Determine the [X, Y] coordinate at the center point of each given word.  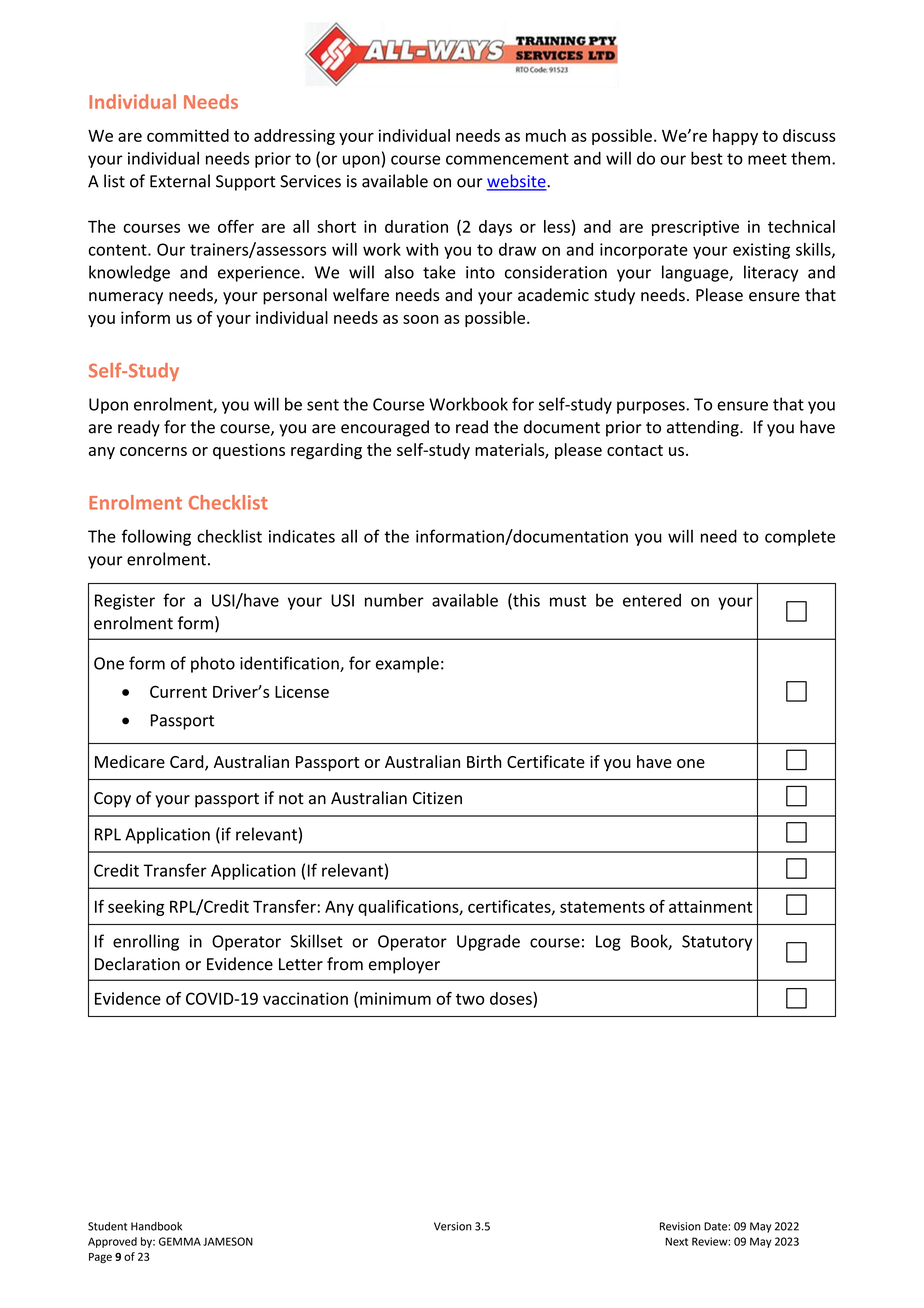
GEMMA [180, 1241]
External [180, 181]
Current [178, 691]
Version [453, 1226]
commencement [507, 159]
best [707, 158]
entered [652, 600]
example [407, 664]
